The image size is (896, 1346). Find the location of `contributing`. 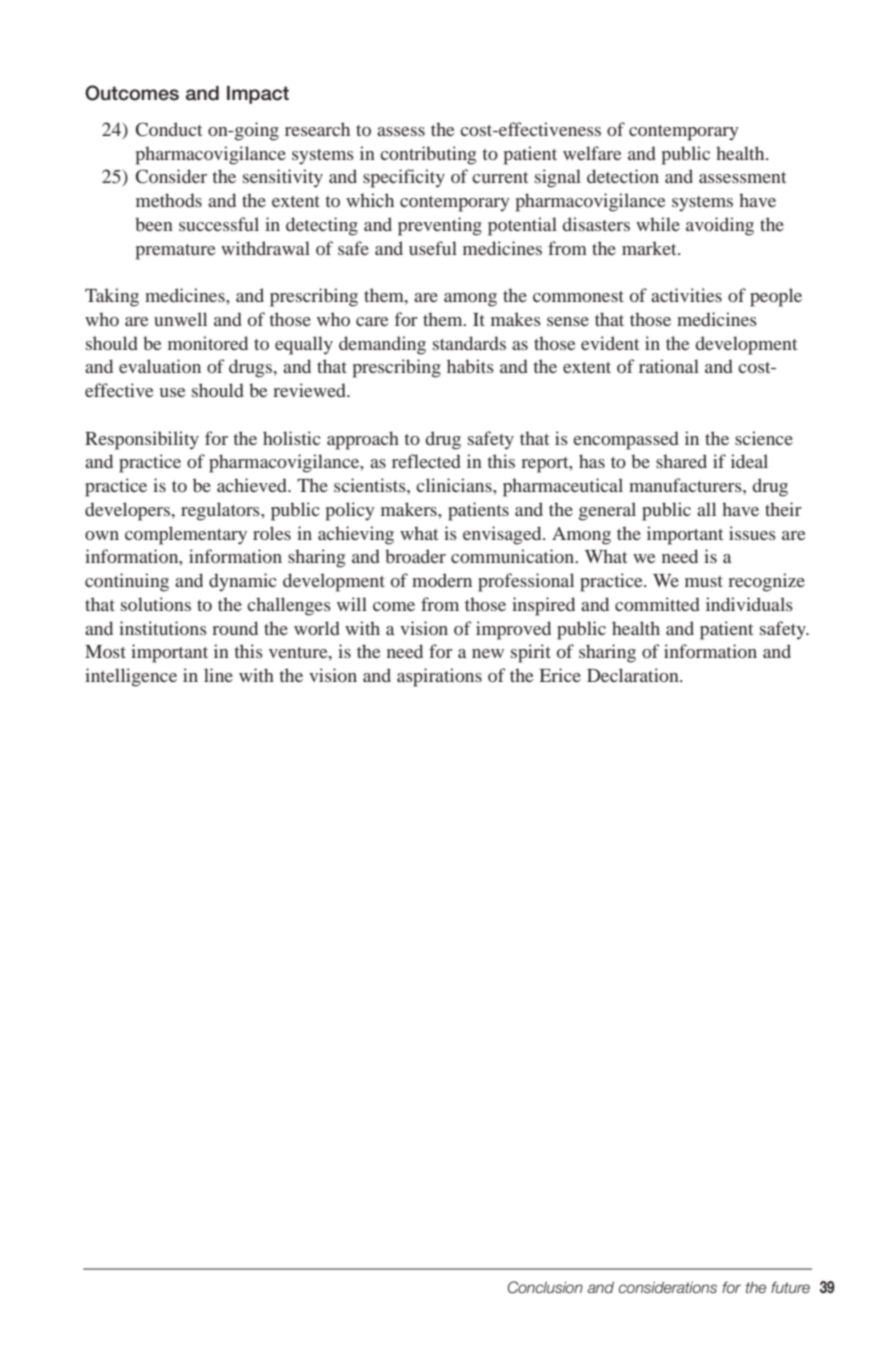

contributing is located at coordinates (428, 155).
